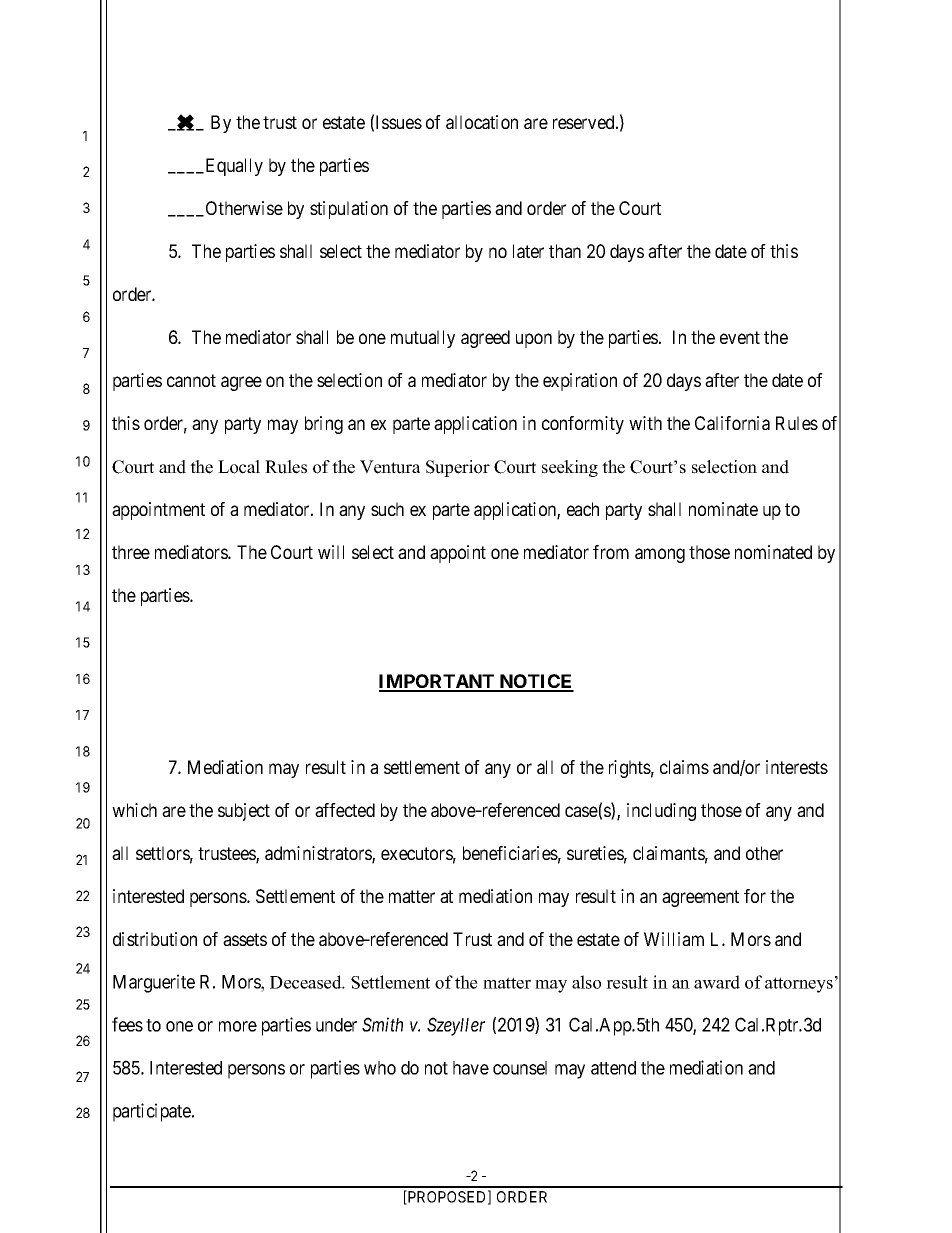 The width and height of the document is (952, 1233). What do you see at coordinates (153, 1112) in the document?
I see `participate` at bounding box center [153, 1112].
